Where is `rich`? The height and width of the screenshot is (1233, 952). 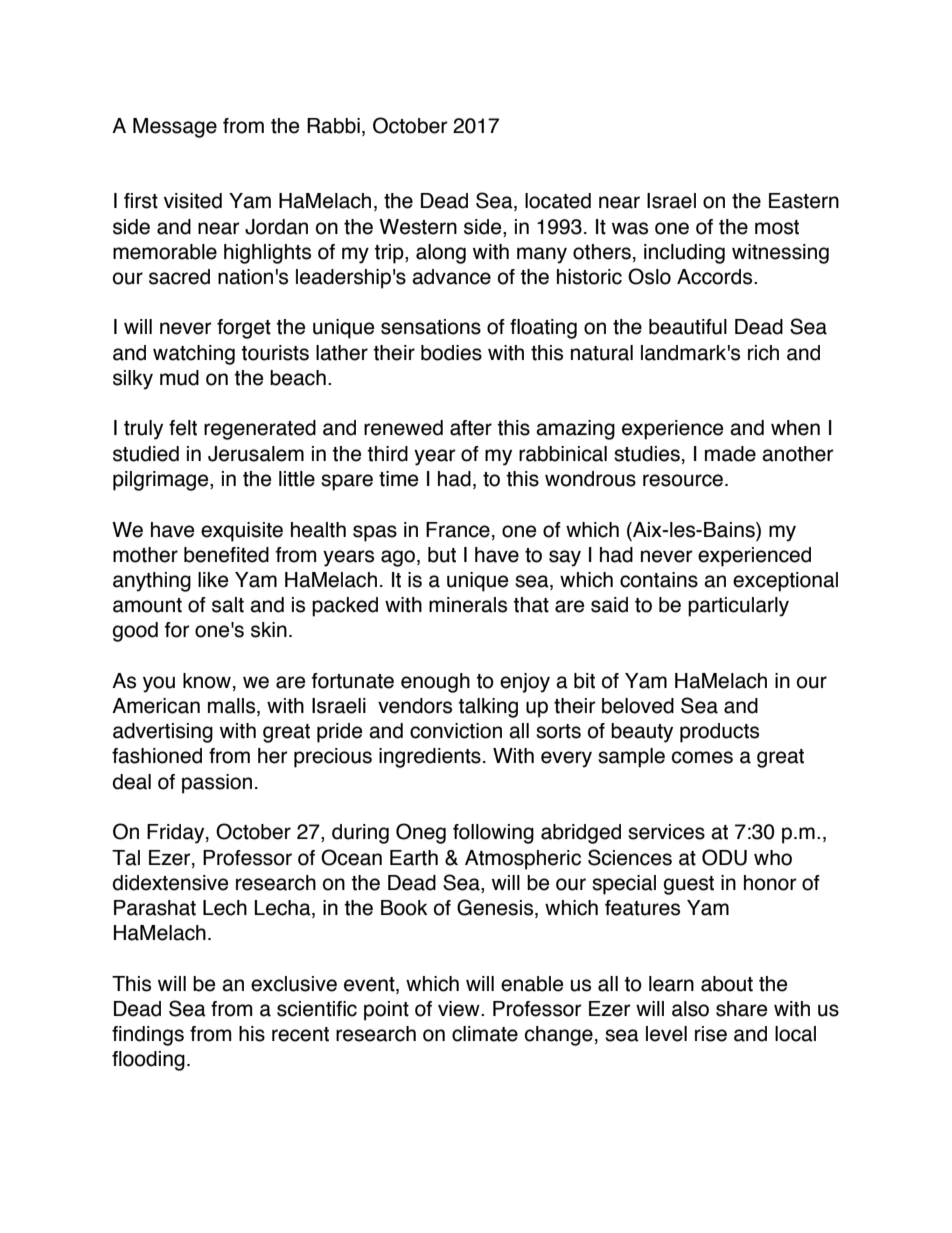
rich is located at coordinates (763, 353).
